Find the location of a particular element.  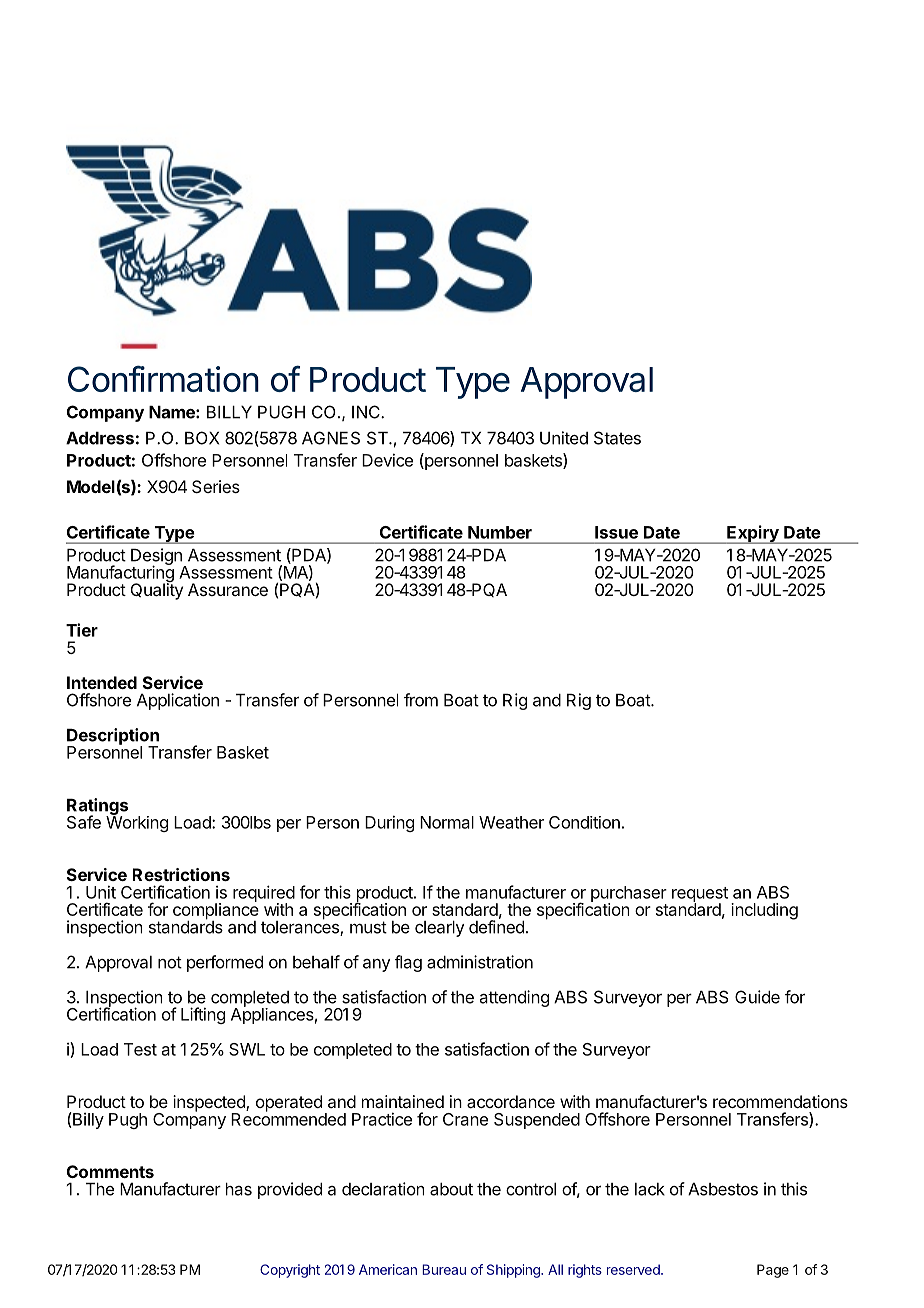

Application is located at coordinates (178, 701).
